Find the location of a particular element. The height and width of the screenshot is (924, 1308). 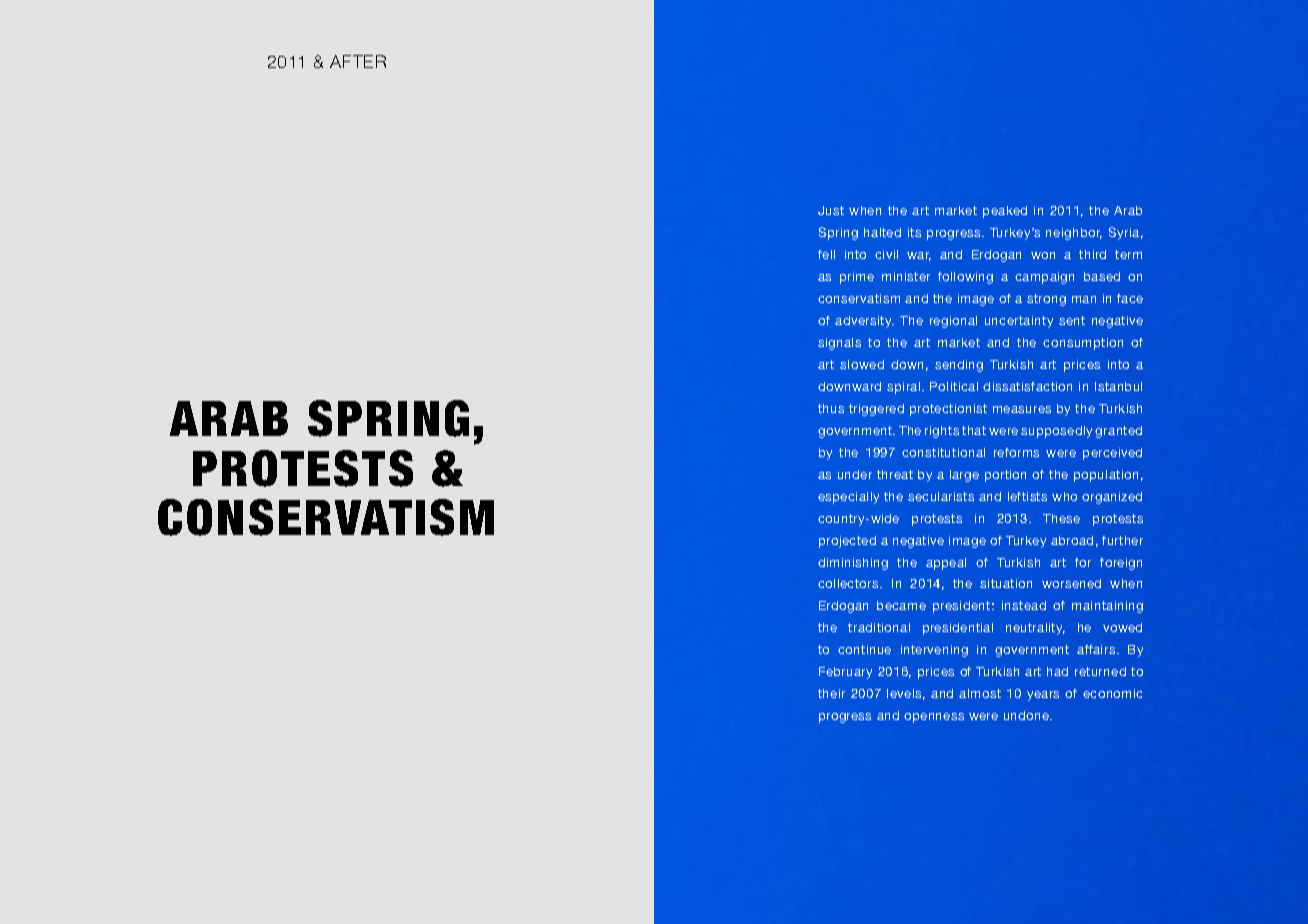

slowed is located at coordinates (862, 364).
